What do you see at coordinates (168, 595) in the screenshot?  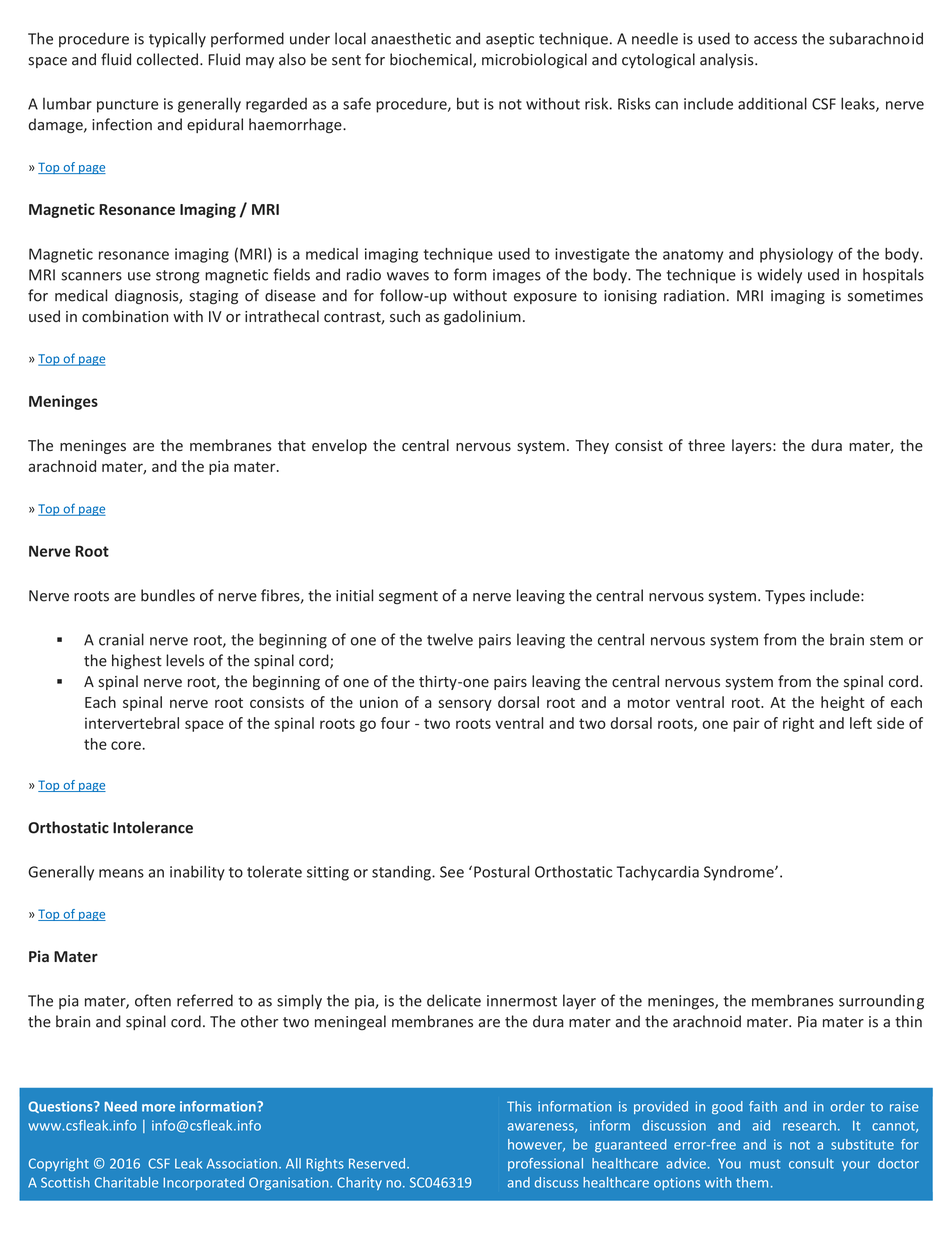 I see `bundles` at bounding box center [168, 595].
